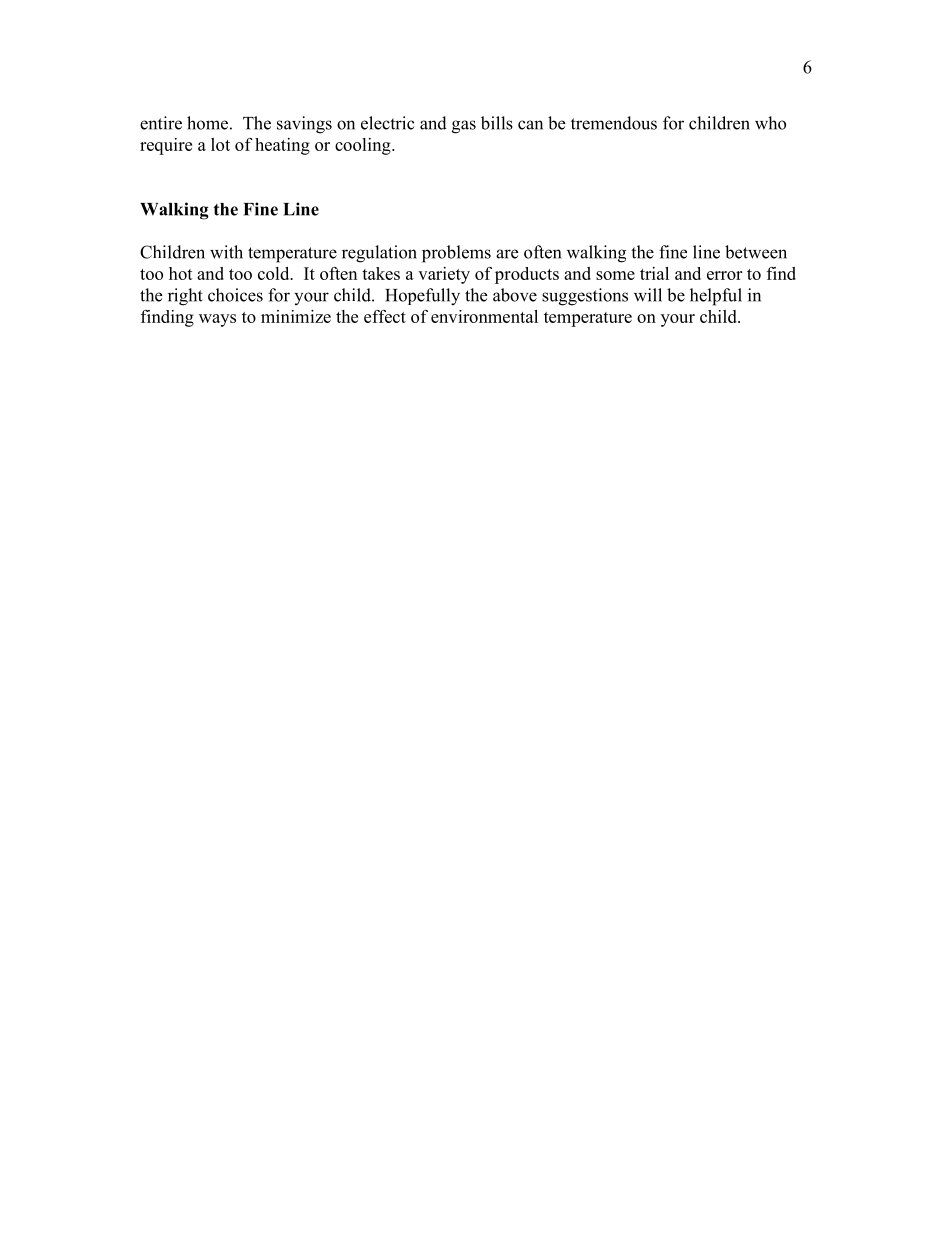 The width and height of the page is (952, 1233). I want to click on savings, so click(304, 125).
